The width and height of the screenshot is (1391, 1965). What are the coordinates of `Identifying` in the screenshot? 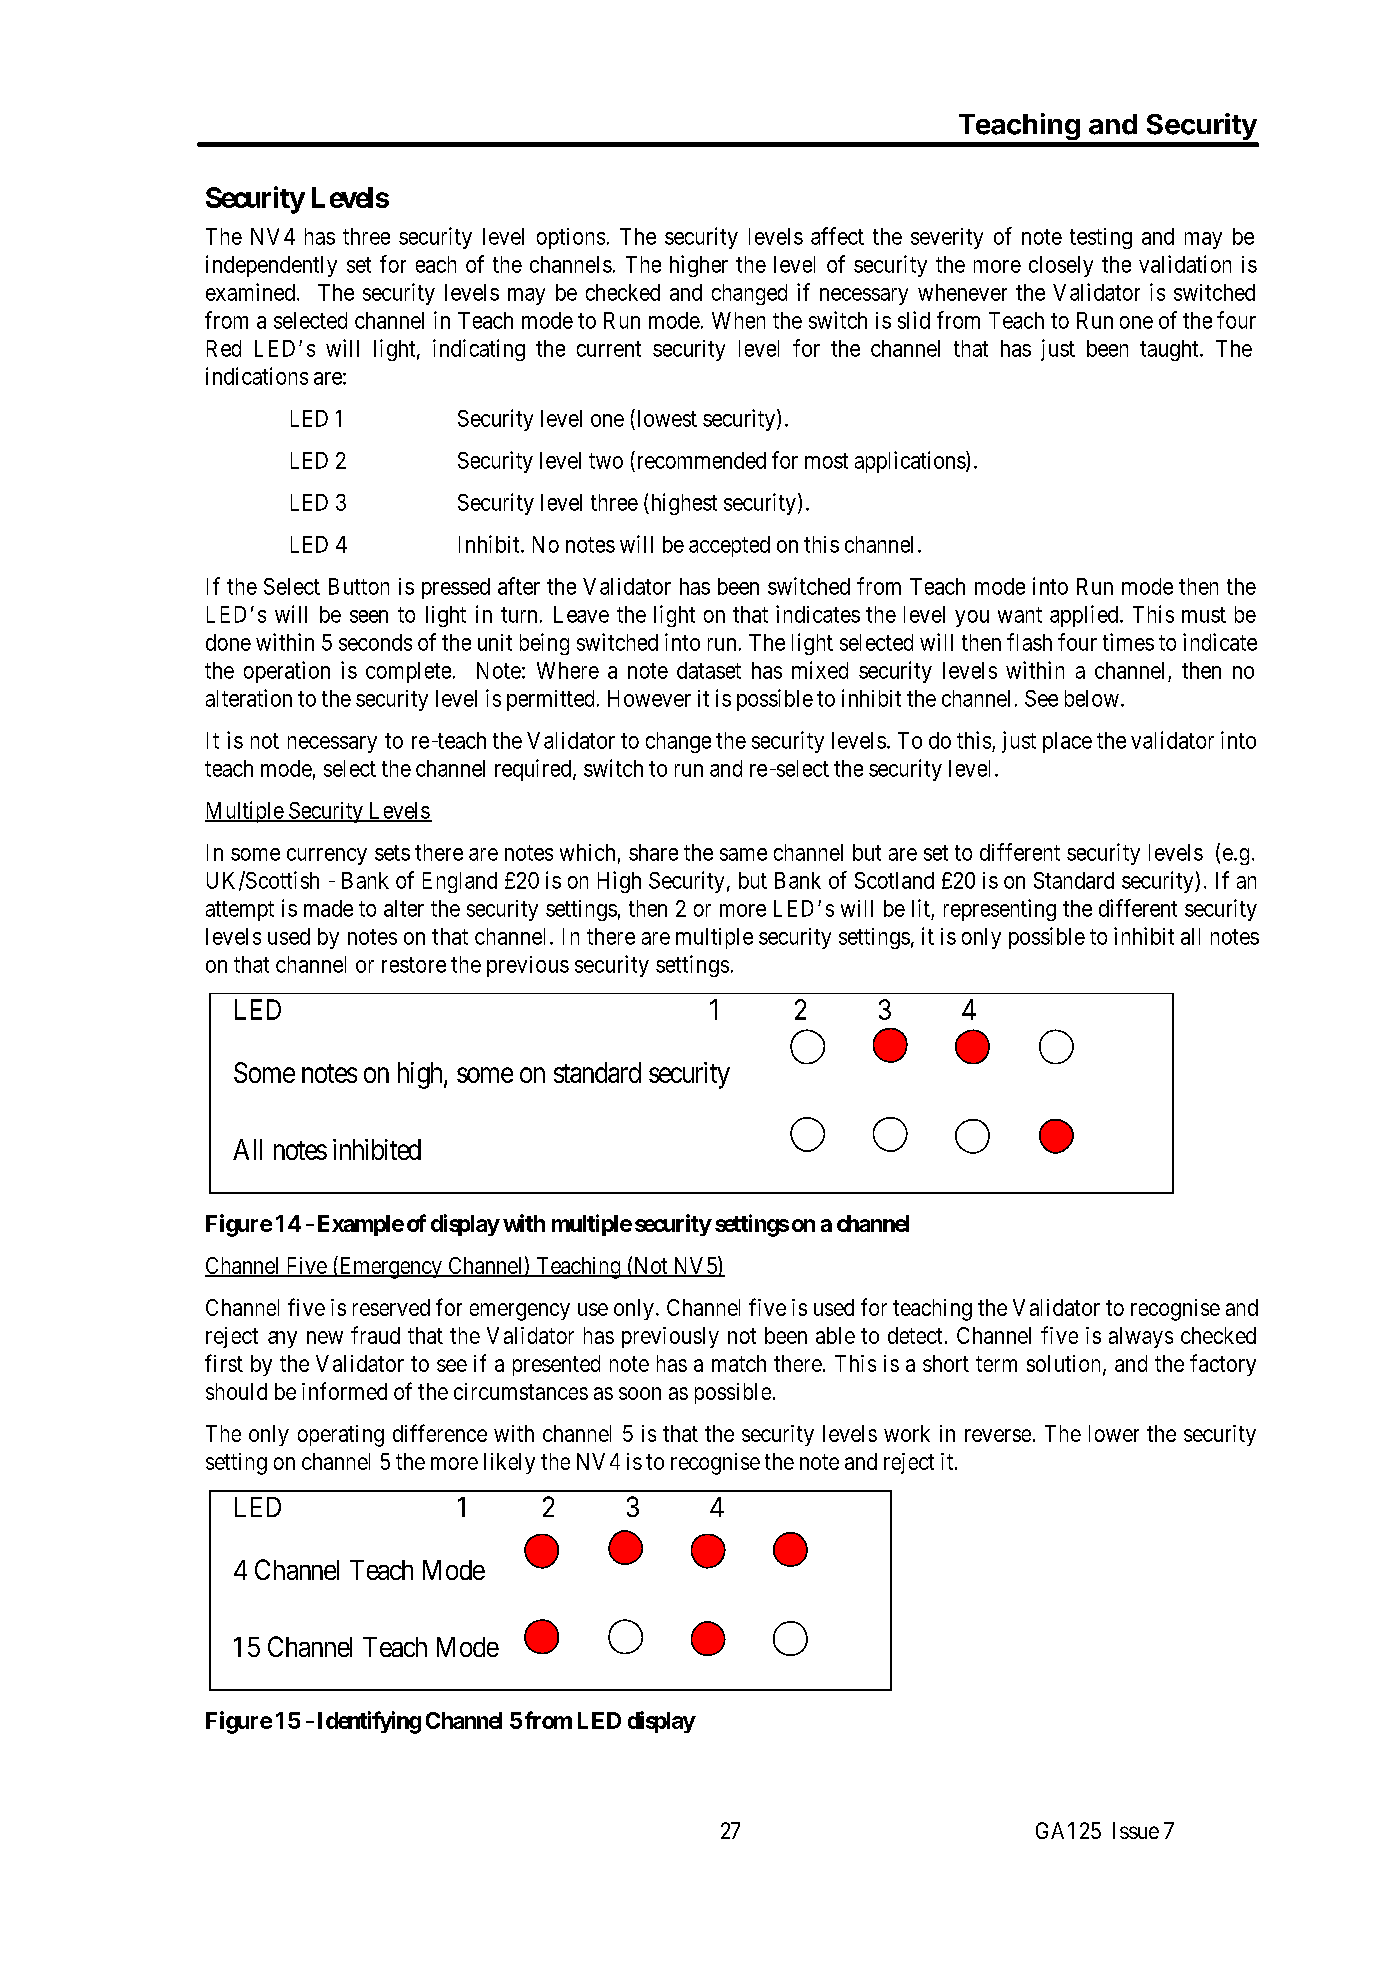 It's located at (369, 1722).
